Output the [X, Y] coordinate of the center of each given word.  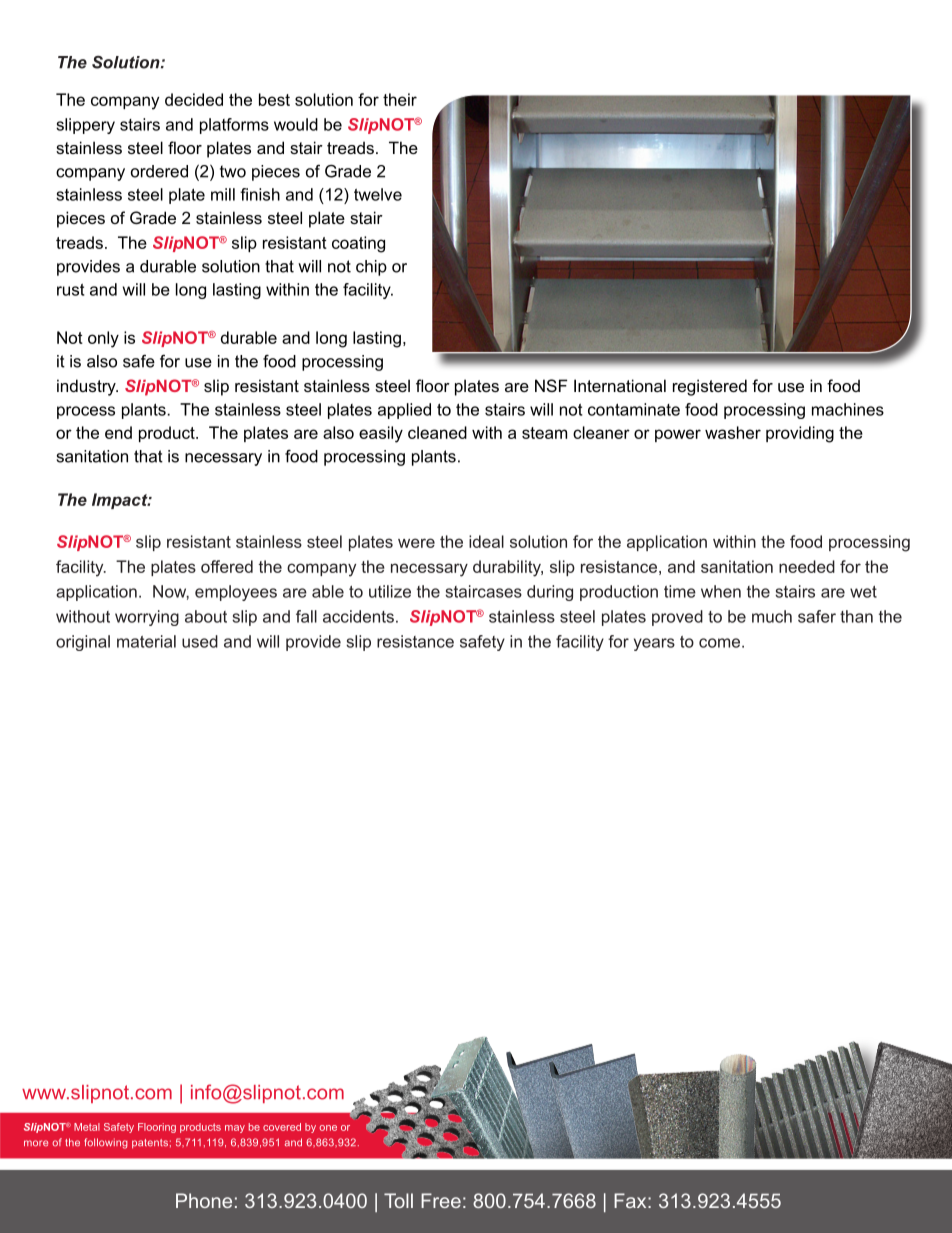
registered [710, 387]
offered [227, 566]
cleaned [437, 432]
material [146, 641]
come [719, 643]
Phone [204, 1200]
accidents [358, 616]
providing [800, 434]
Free [441, 1200]
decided [194, 99]
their [400, 99]
